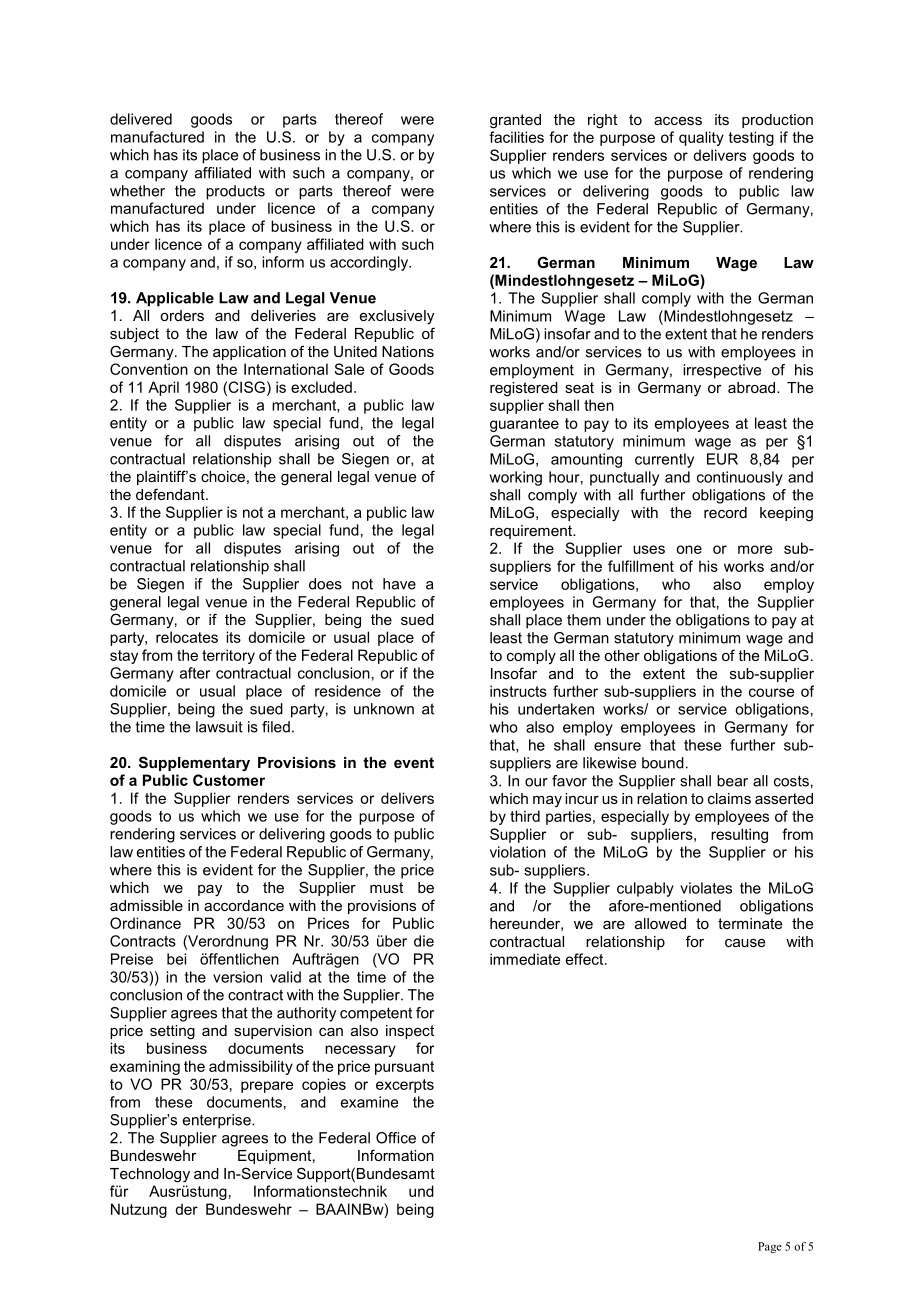 The height and width of the screenshot is (1308, 924). I want to click on products, so click(235, 192).
